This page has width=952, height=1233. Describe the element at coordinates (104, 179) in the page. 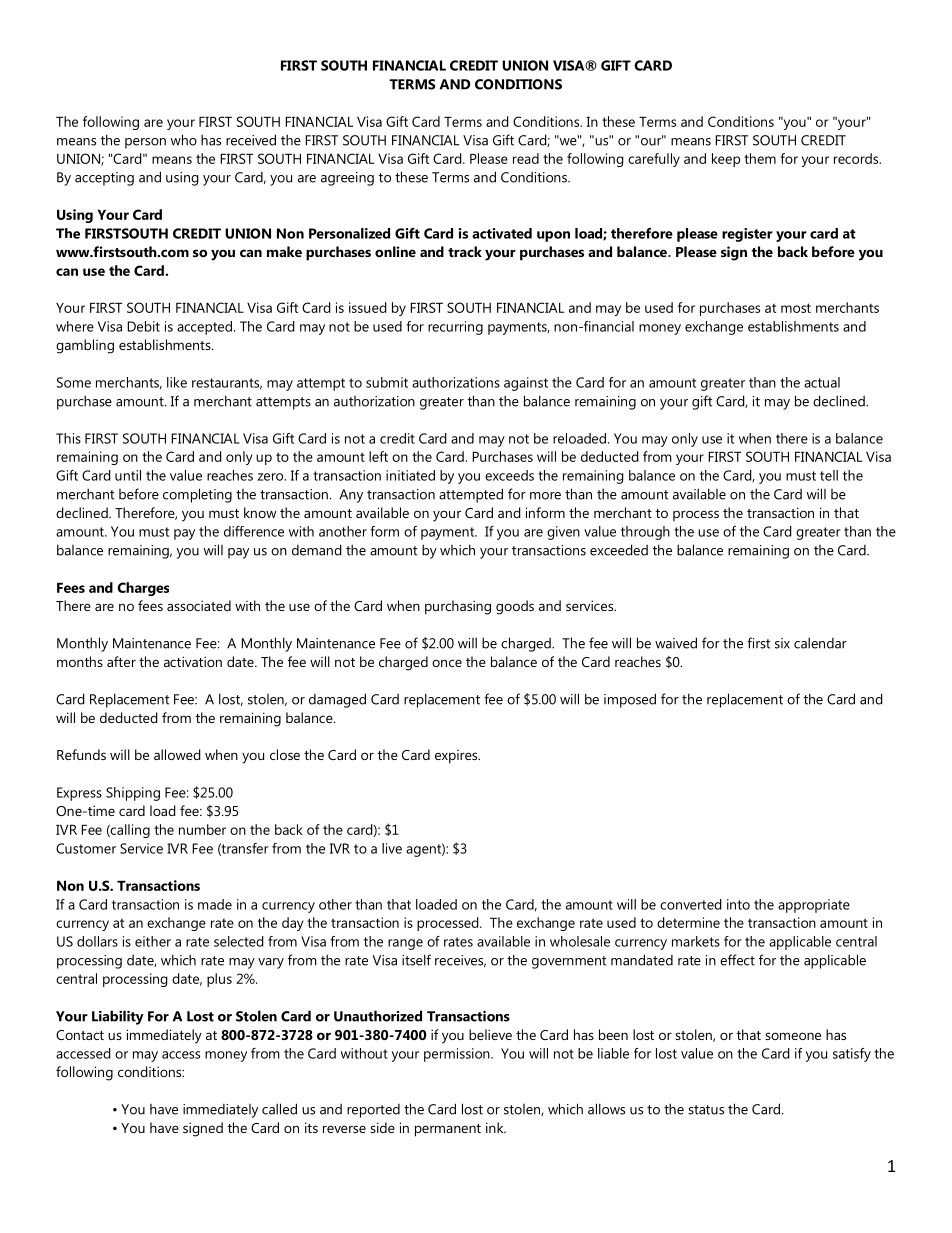

I see `accepting` at that location.
